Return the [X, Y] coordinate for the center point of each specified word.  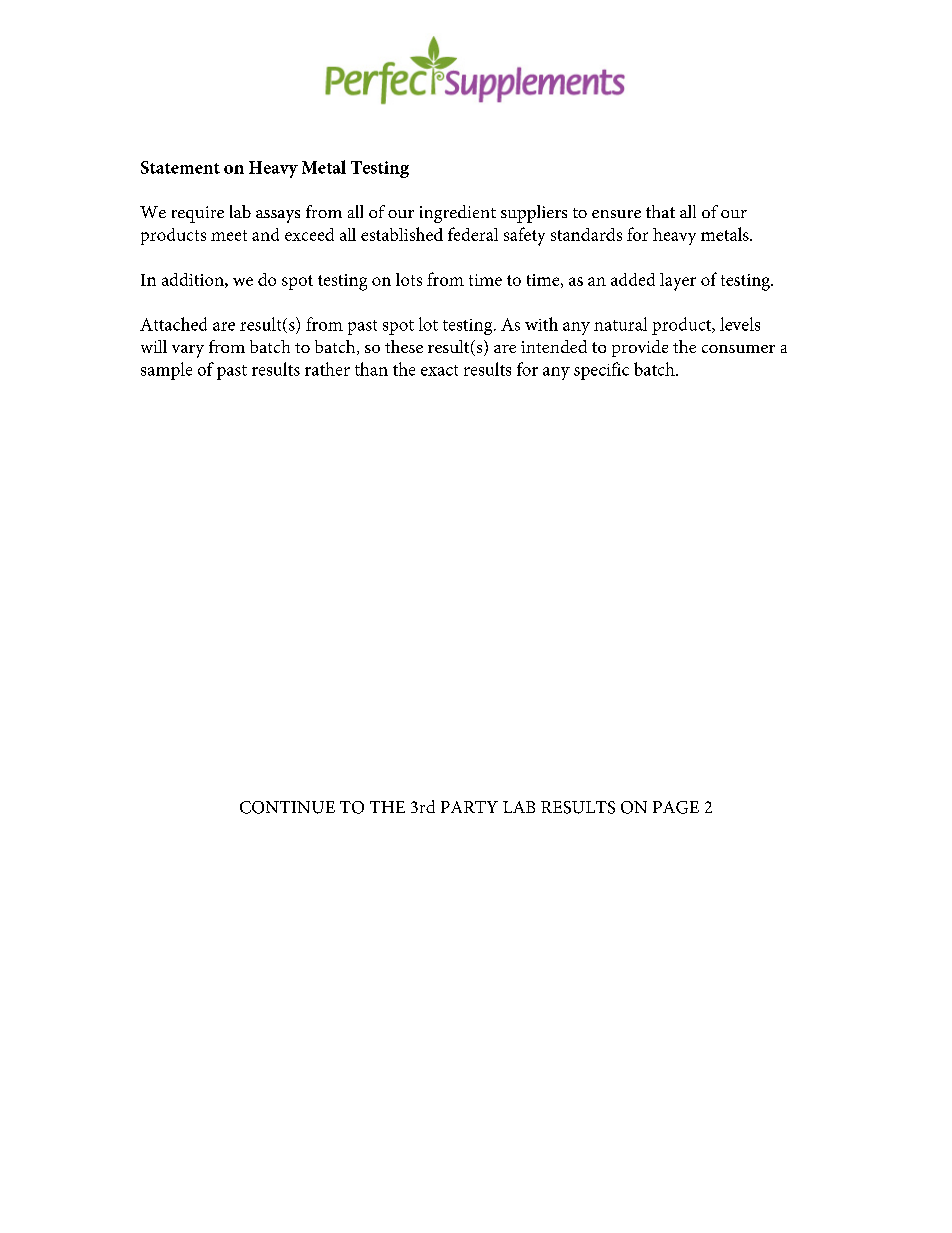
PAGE [676, 807]
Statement [180, 167]
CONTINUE [287, 807]
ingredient [458, 214]
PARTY [469, 807]
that [660, 211]
